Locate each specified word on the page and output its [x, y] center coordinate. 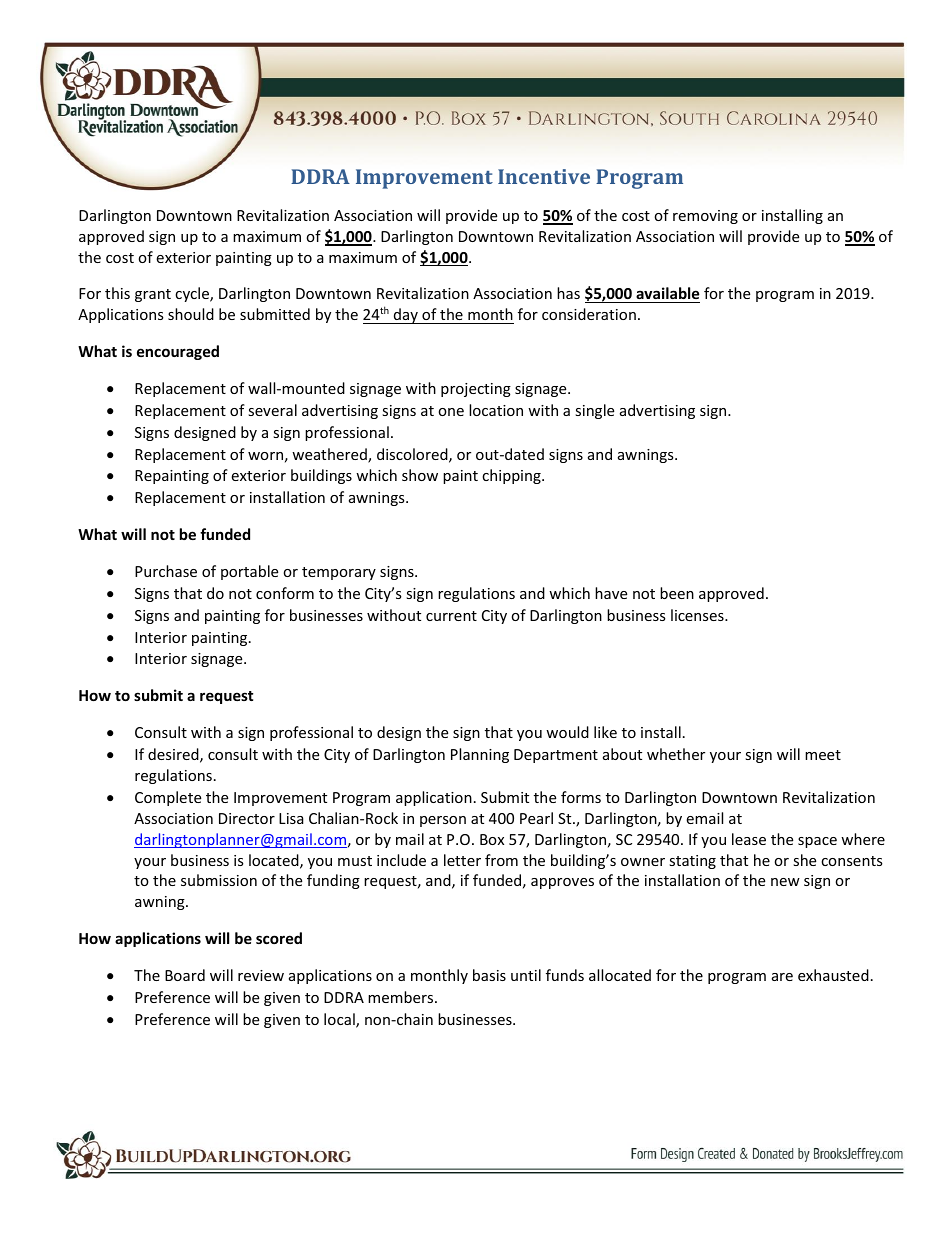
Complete [168, 798]
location [496, 410]
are [782, 977]
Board [185, 975]
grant [153, 295]
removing [705, 217]
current [451, 616]
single [594, 411]
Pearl [536, 818]
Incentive [544, 176]
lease [749, 839]
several [272, 410]
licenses [698, 615]
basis [489, 975]
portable [249, 572]
